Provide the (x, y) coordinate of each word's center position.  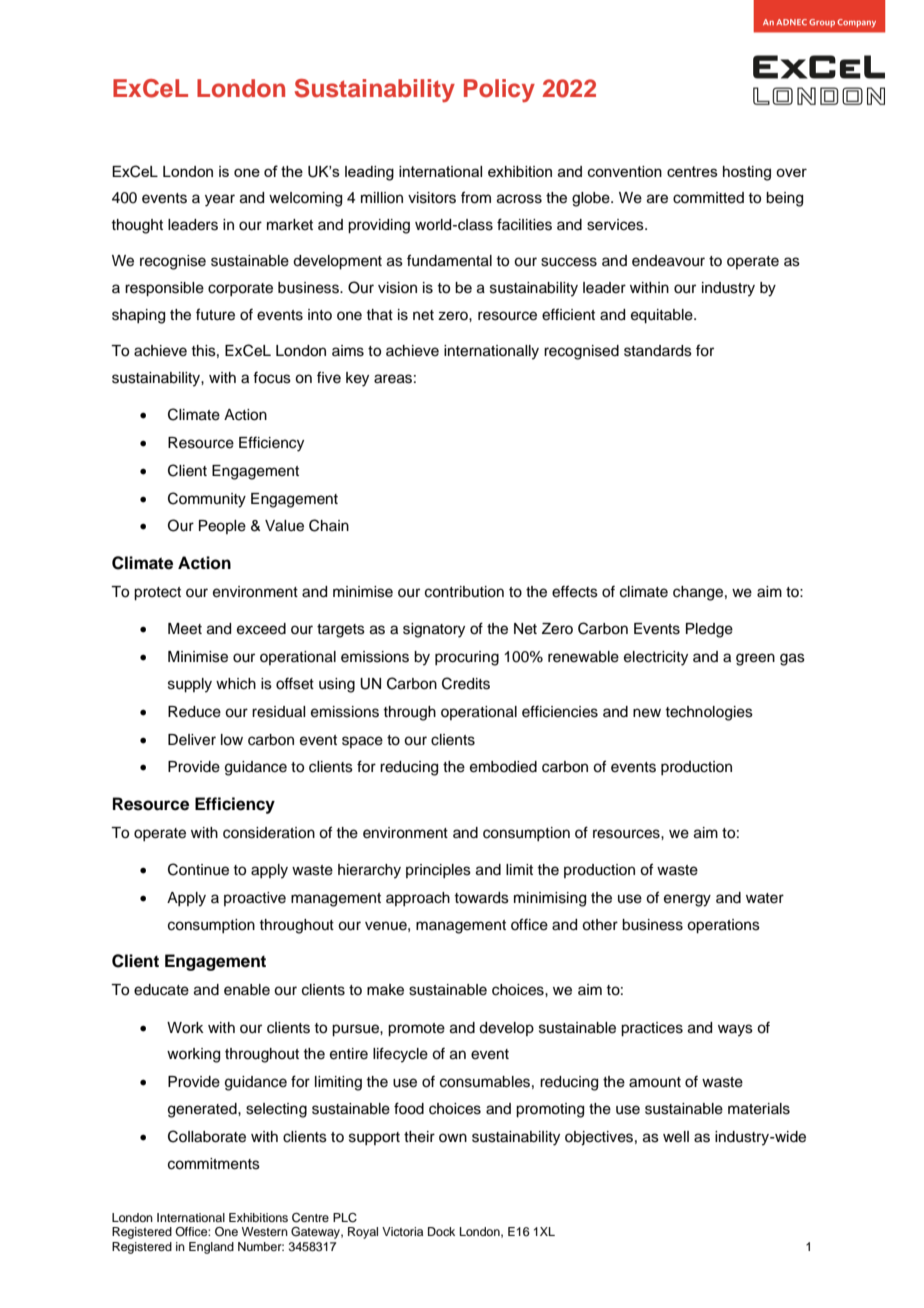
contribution (464, 592)
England (211, 1248)
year (220, 200)
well (676, 1137)
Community (207, 500)
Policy (499, 90)
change (698, 593)
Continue (198, 869)
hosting (747, 173)
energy (687, 900)
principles (438, 871)
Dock (441, 1231)
